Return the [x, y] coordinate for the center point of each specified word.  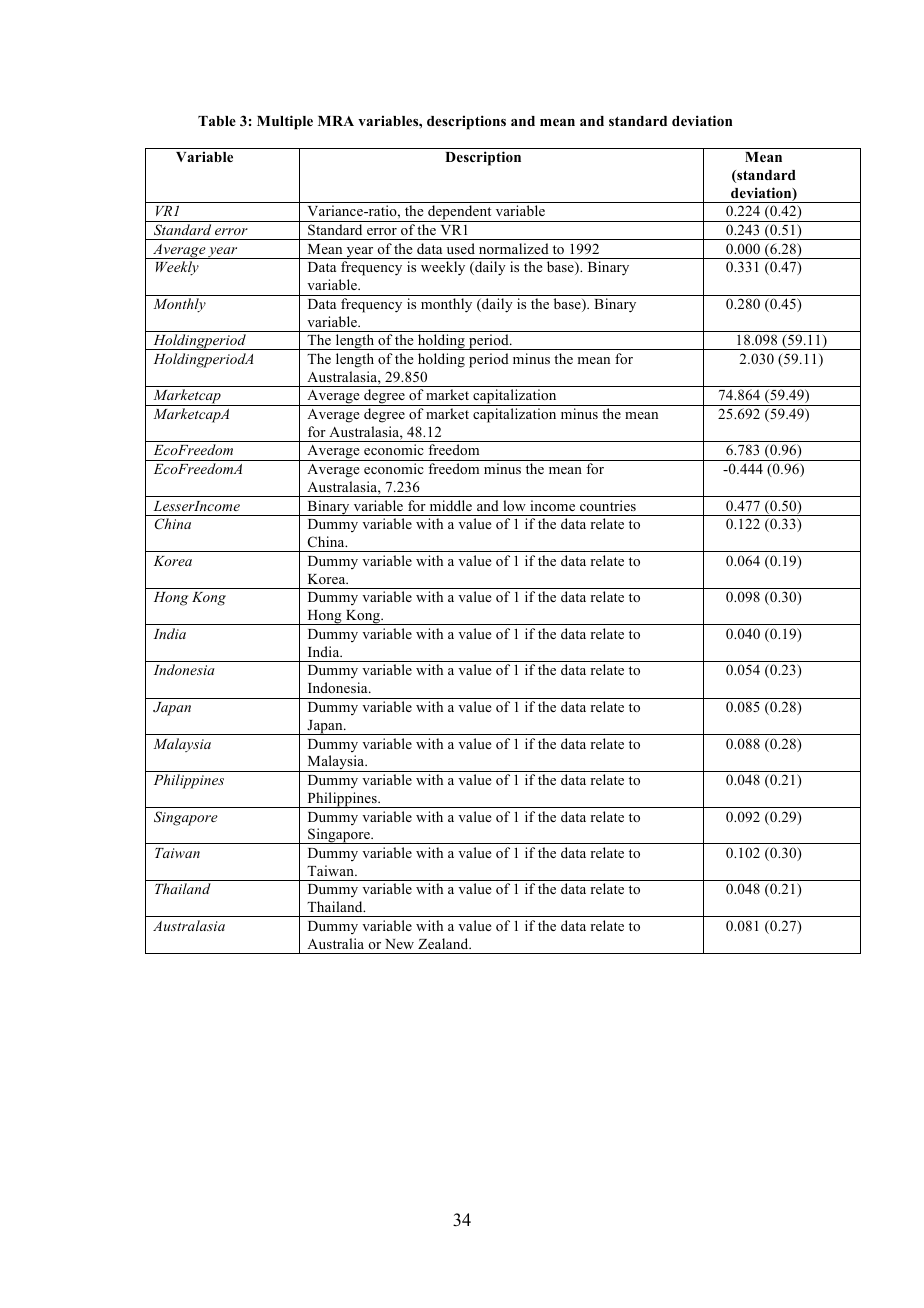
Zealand [444, 943]
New [399, 944]
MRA [336, 121]
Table [217, 121]
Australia [335, 943]
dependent [460, 213]
